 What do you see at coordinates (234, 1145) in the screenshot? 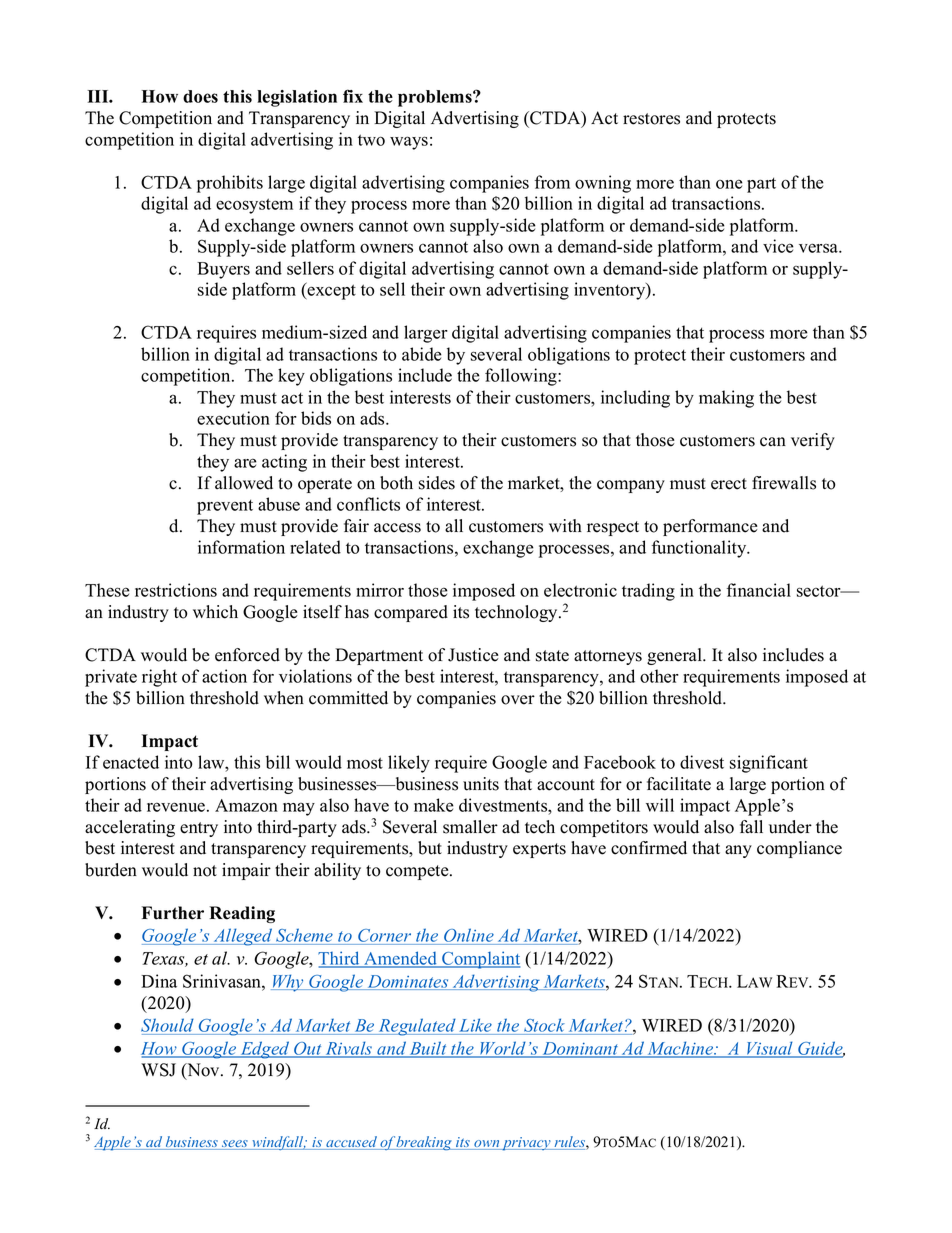
I see `sees` at bounding box center [234, 1145].
